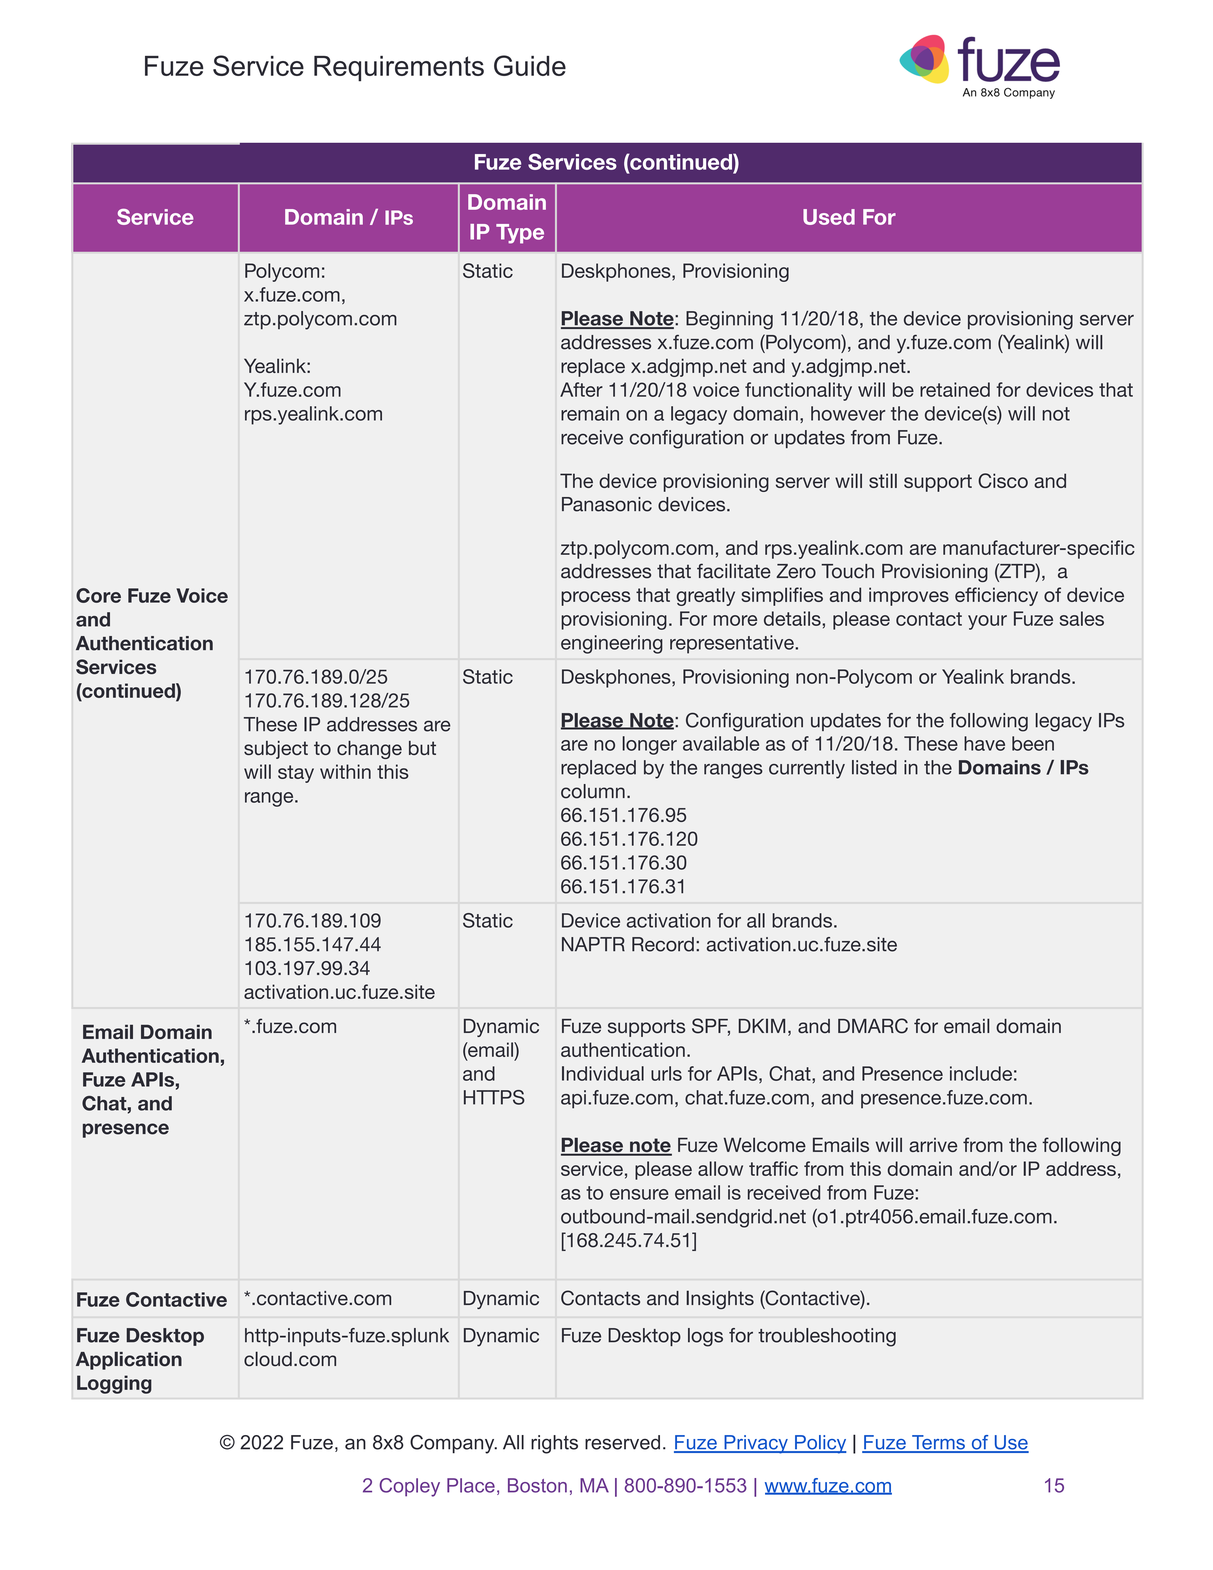 Image resolution: width=1213 pixels, height=1570 pixels. Describe the element at coordinates (622, 1442) in the screenshot. I see `reserved` at that location.
